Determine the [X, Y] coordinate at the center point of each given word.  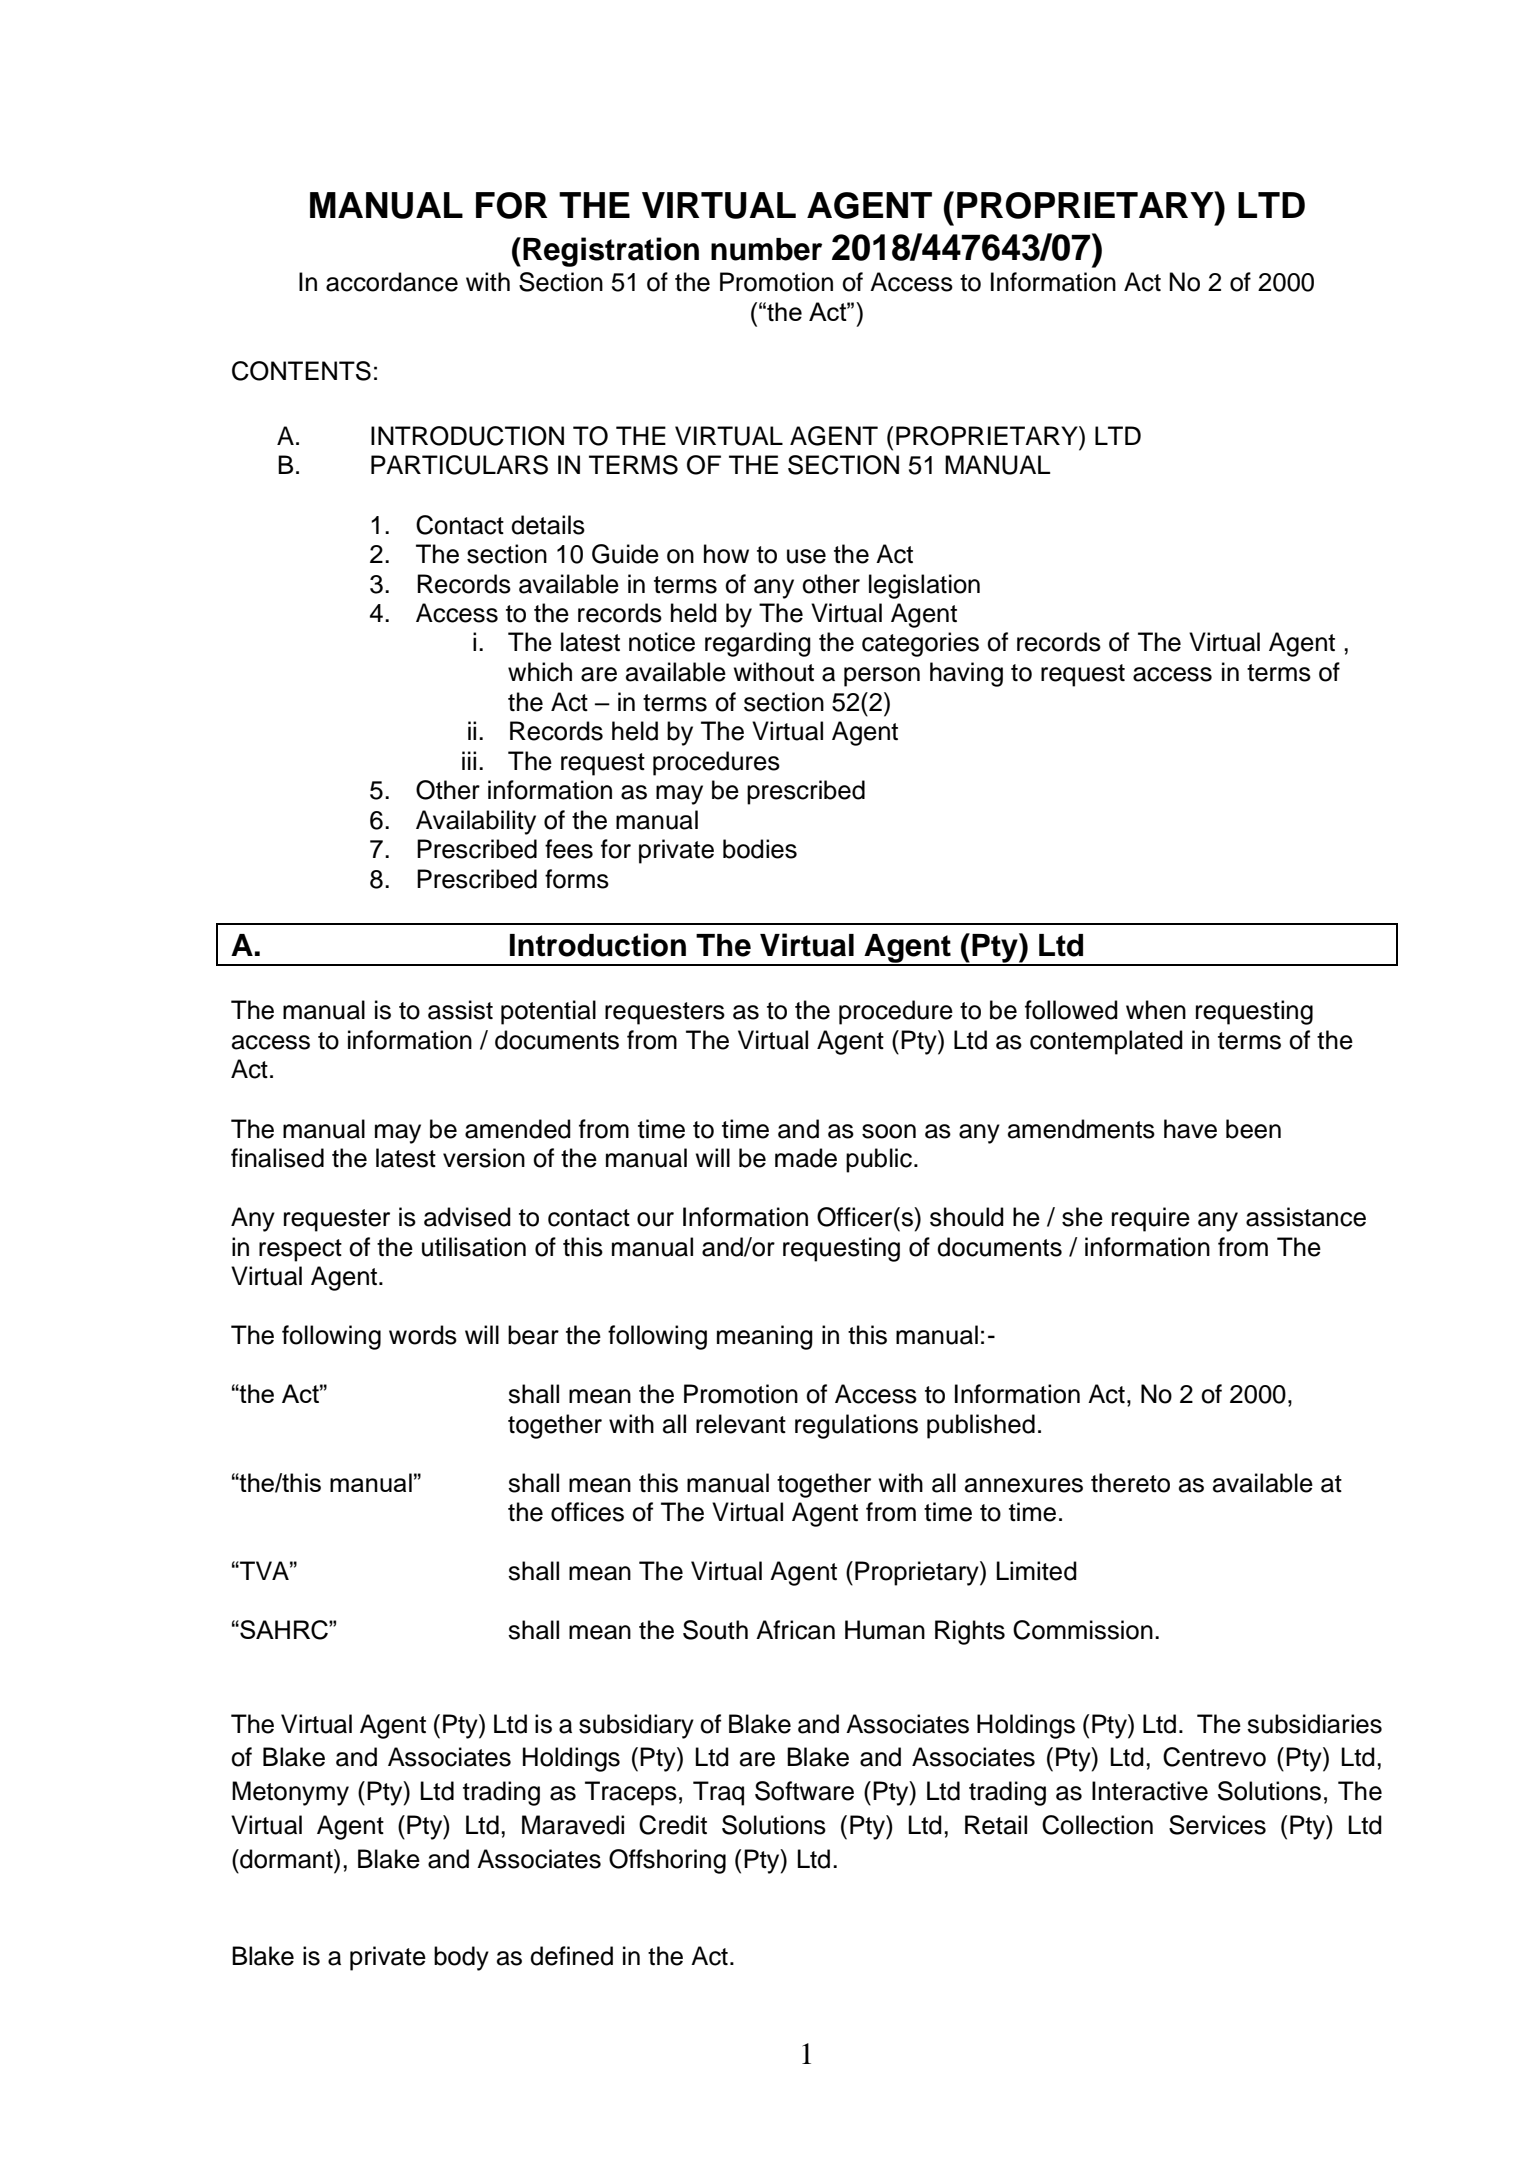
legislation [924, 586]
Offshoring [667, 1861]
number [766, 249]
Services [1217, 1825]
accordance [392, 282]
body [461, 1958]
